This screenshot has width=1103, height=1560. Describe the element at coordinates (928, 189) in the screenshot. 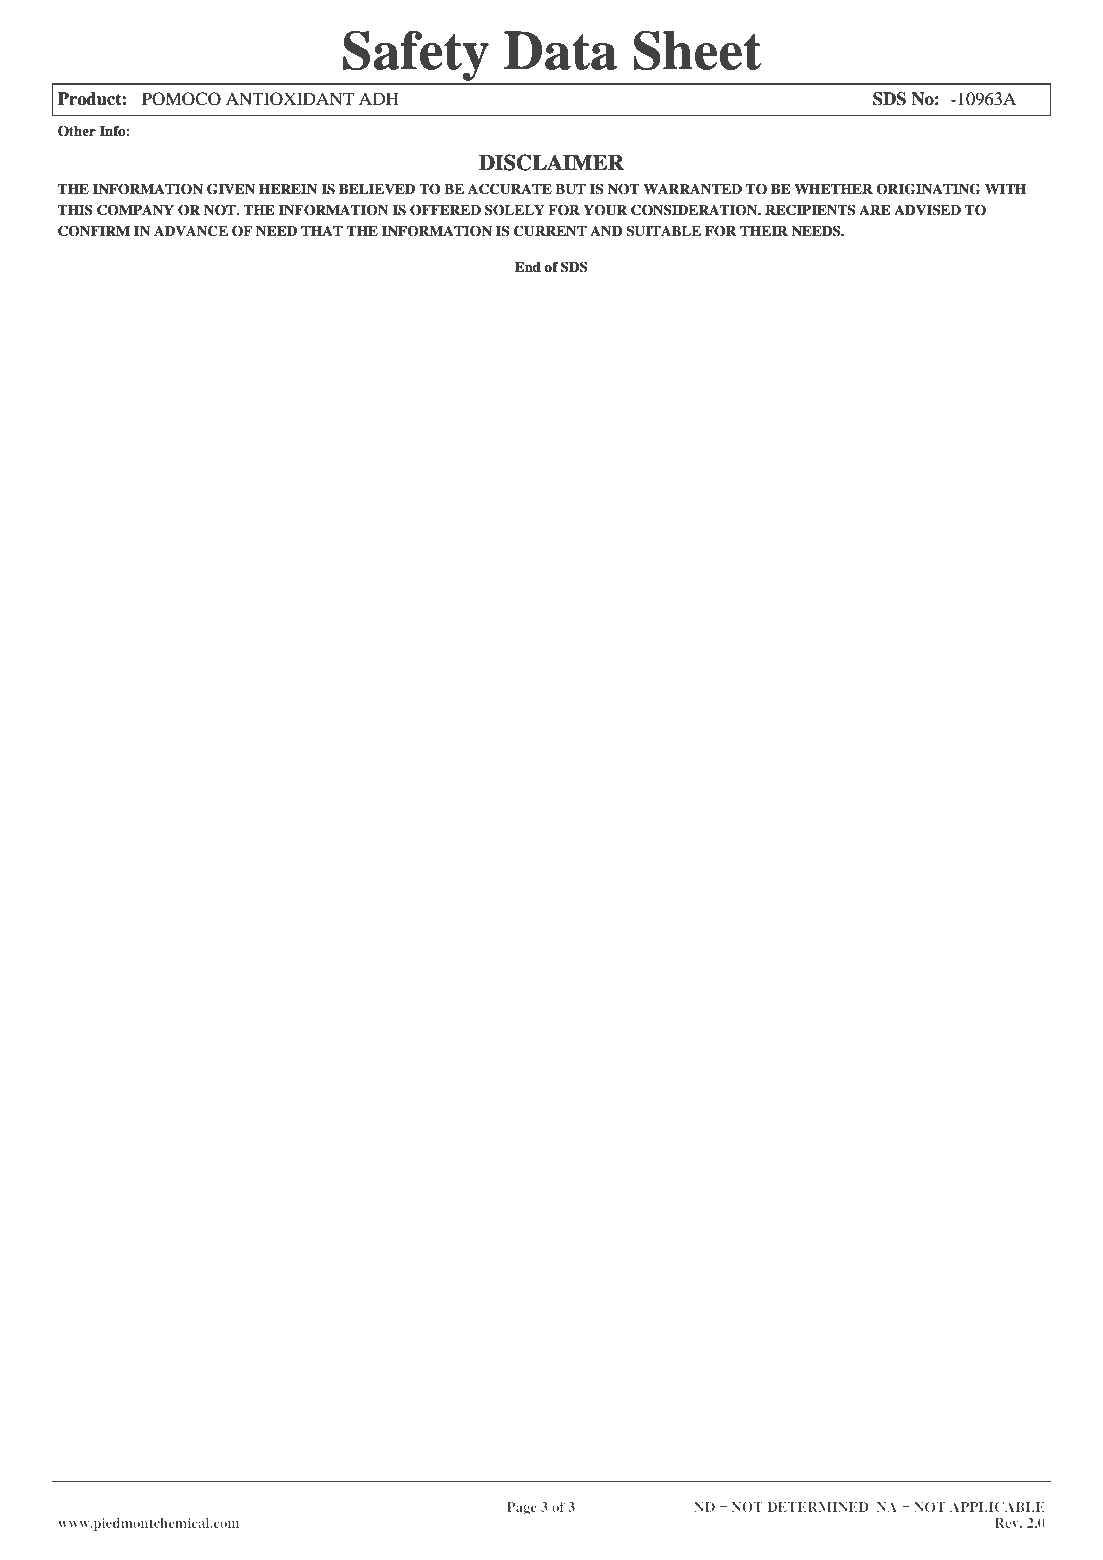

I see `ORIGINATING` at that location.
